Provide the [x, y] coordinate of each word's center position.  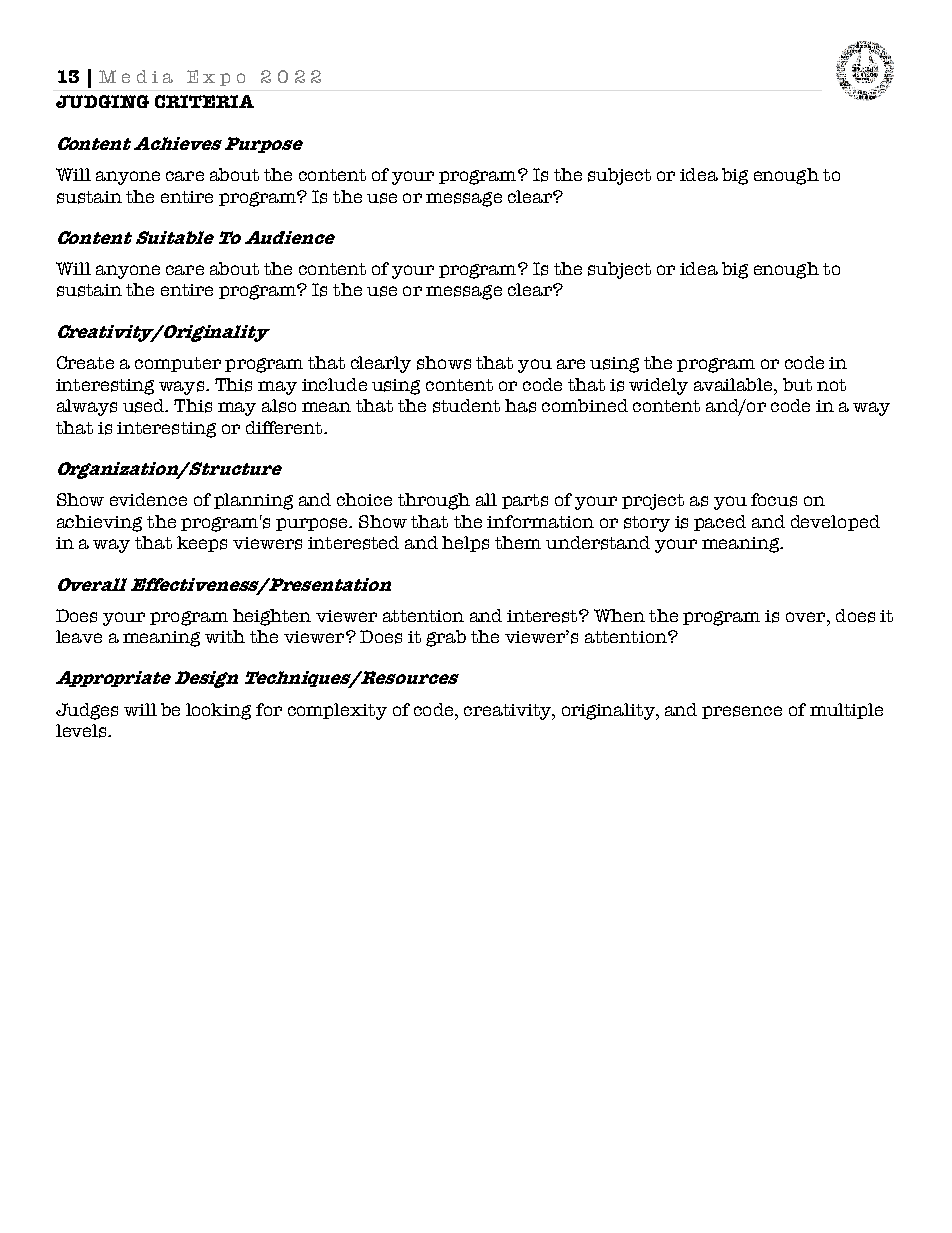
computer [178, 364]
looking [218, 711]
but [797, 384]
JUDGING [102, 101]
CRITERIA [204, 101]
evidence [148, 499]
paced [720, 523]
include [334, 384]
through [434, 501]
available [734, 384]
